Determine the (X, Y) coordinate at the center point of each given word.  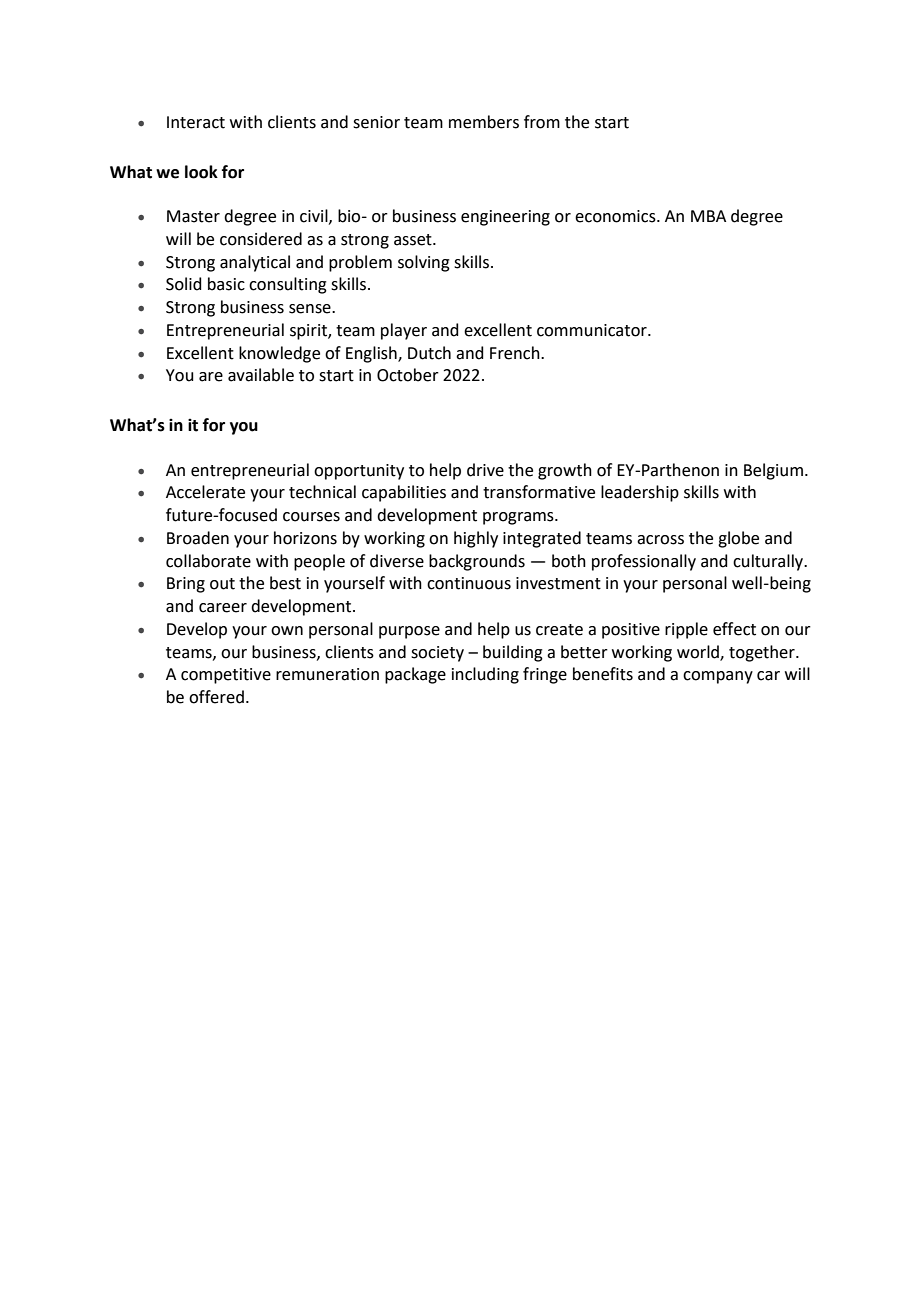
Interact (196, 122)
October (408, 375)
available (261, 375)
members (484, 122)
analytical (255, 263)
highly (476, 539)
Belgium (773, 471)
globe (738, 539)
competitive (226, 676)
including (485, 675)
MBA (708, 216)
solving (424, 263)
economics (616, 216)
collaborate (208, 561)
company (718, 677)
